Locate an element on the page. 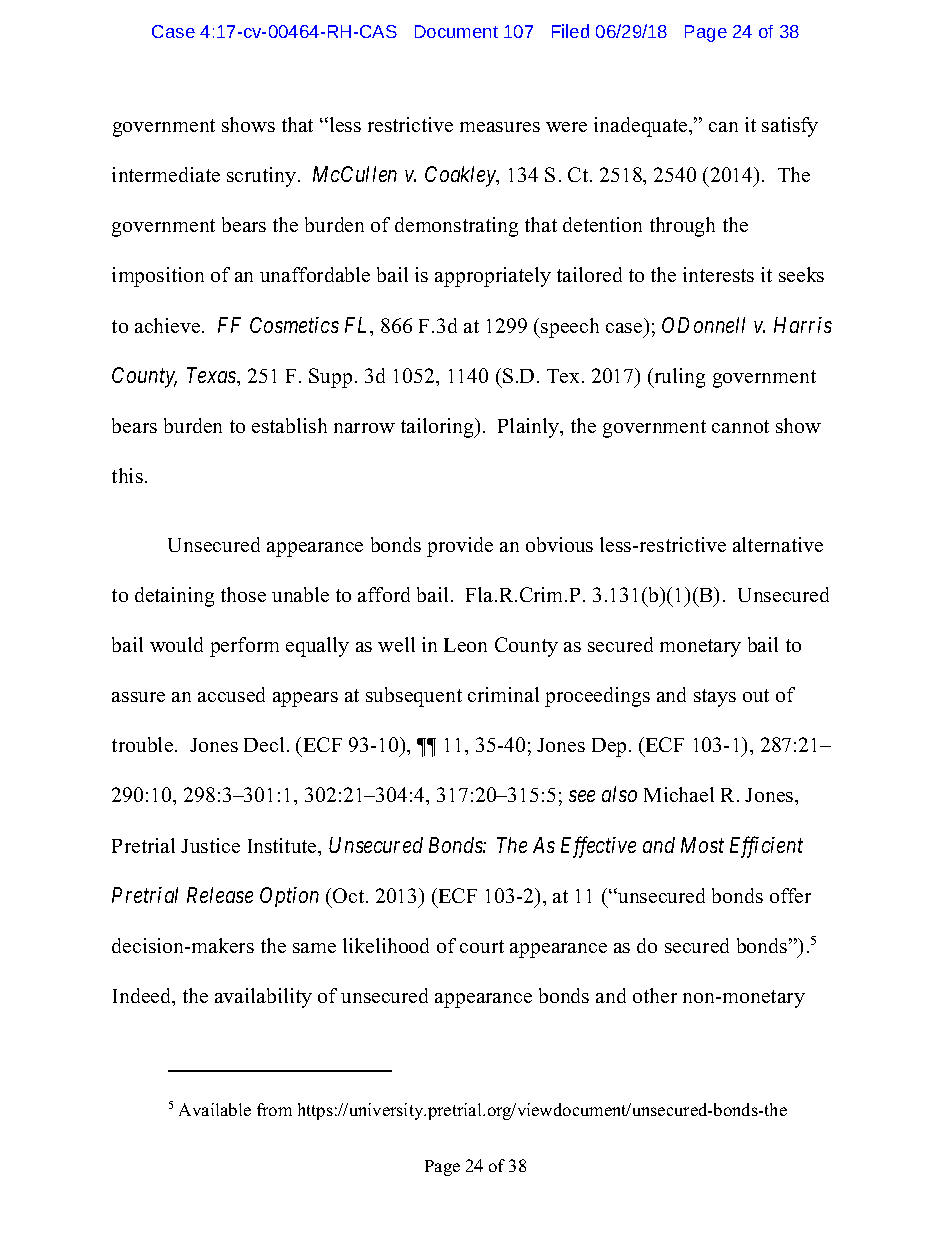 This page has width=952, height=1233. measures is located at coordinates (500, 127).
